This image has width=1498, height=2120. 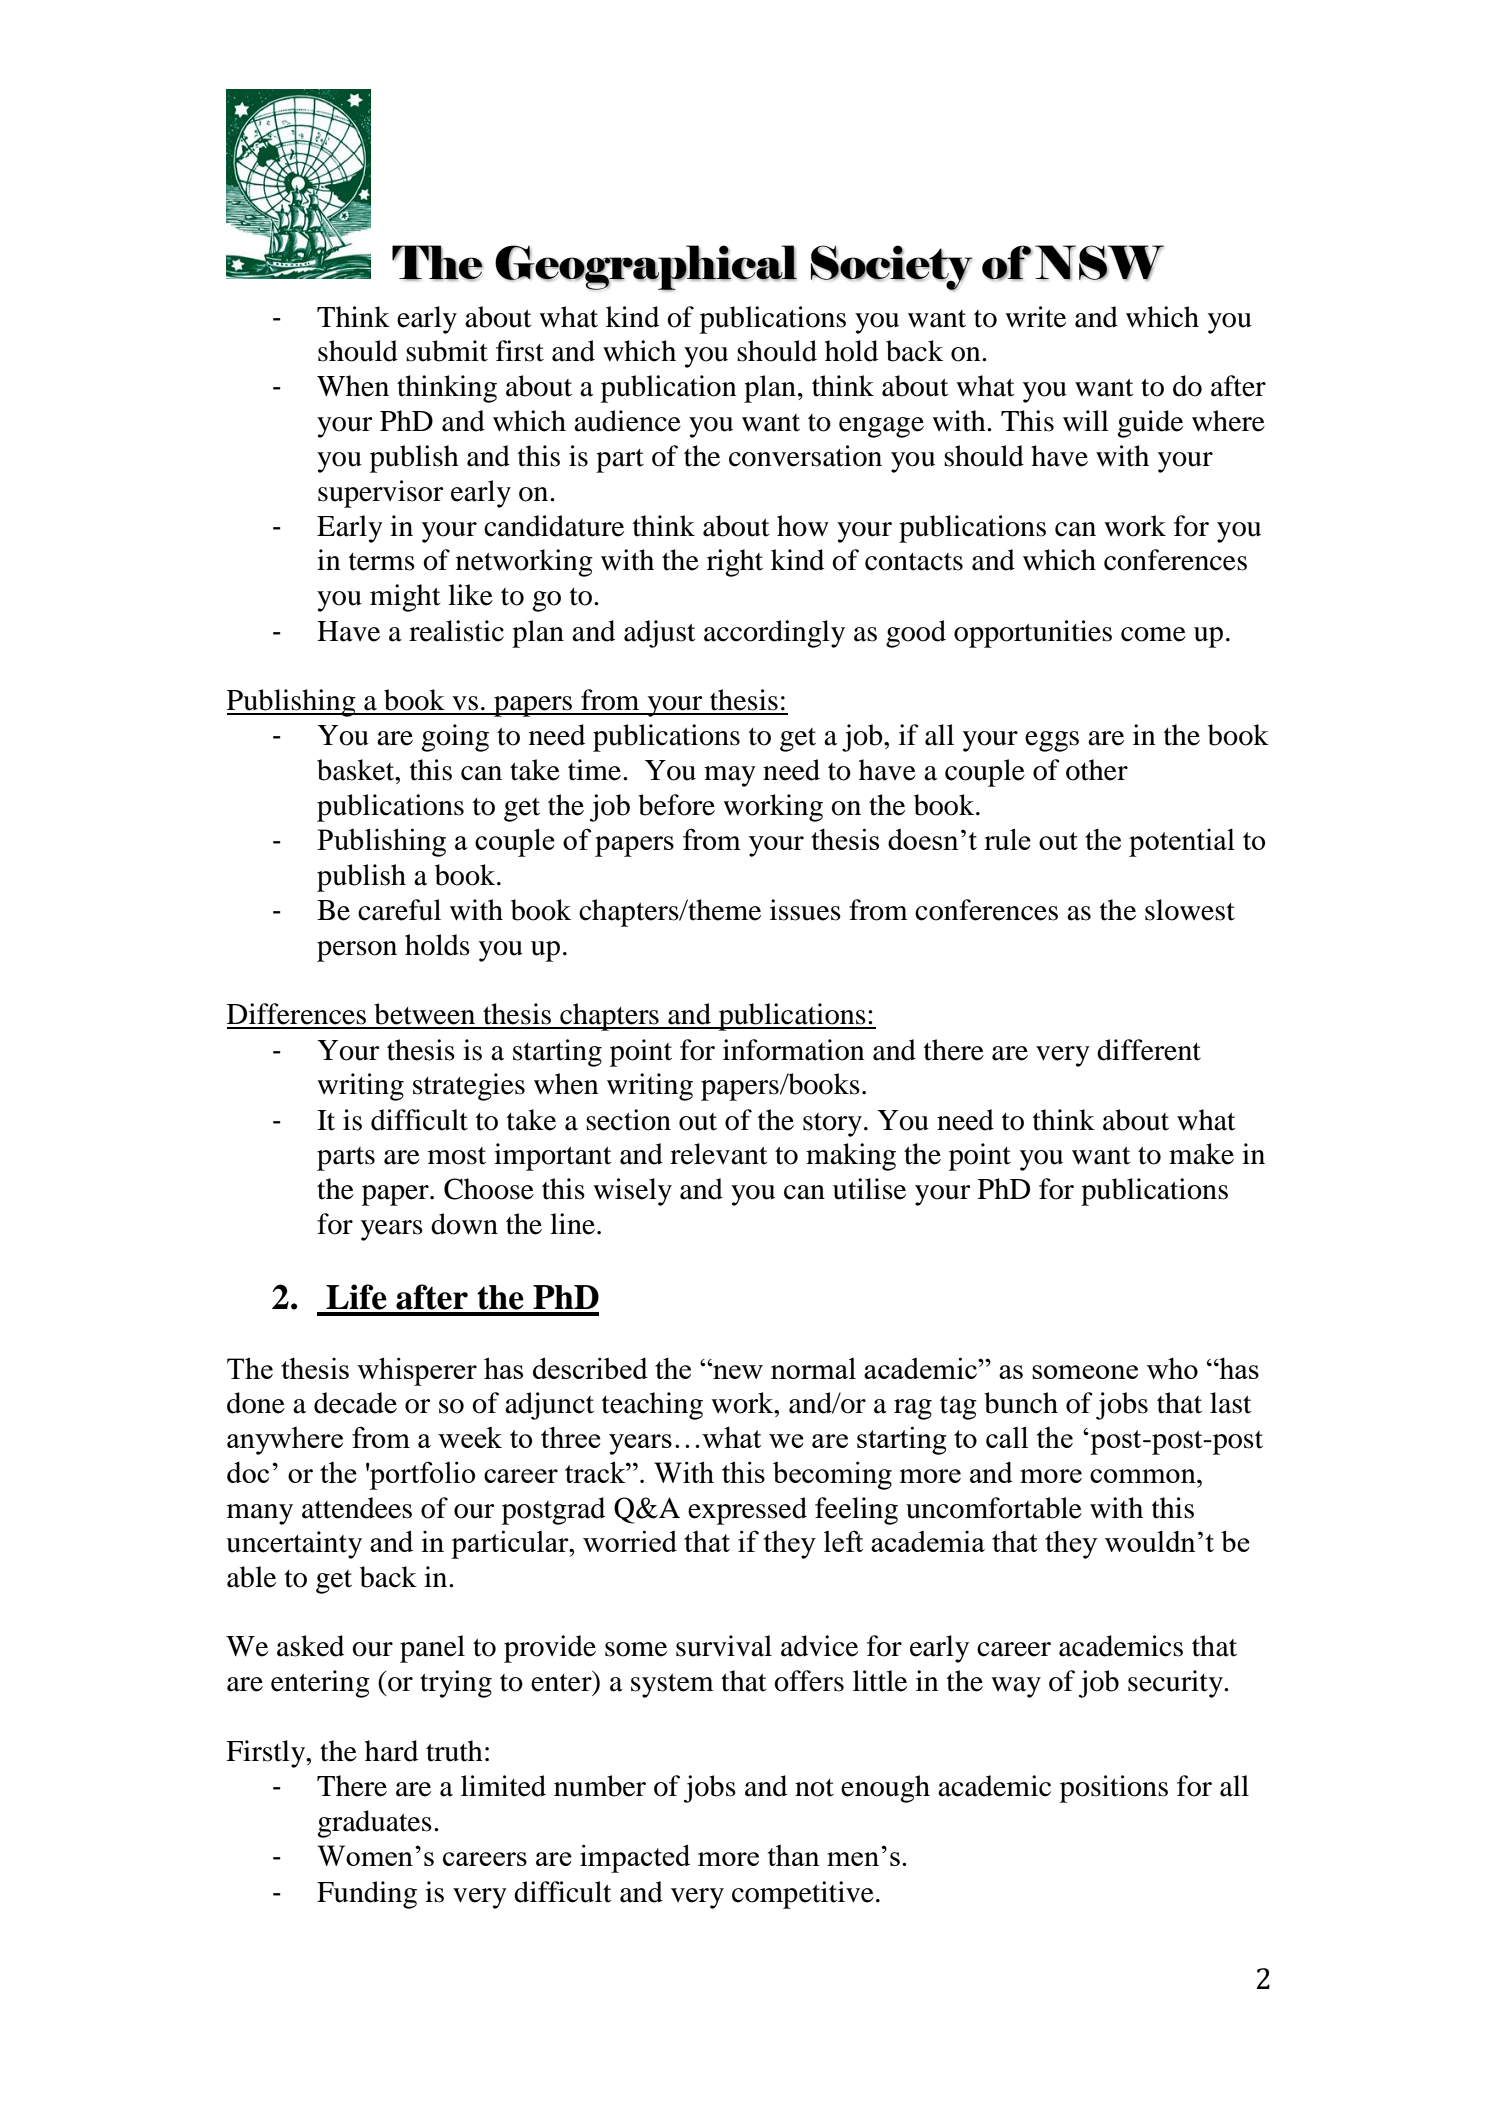 I want to click on other, so click(x=1097, y=770).
